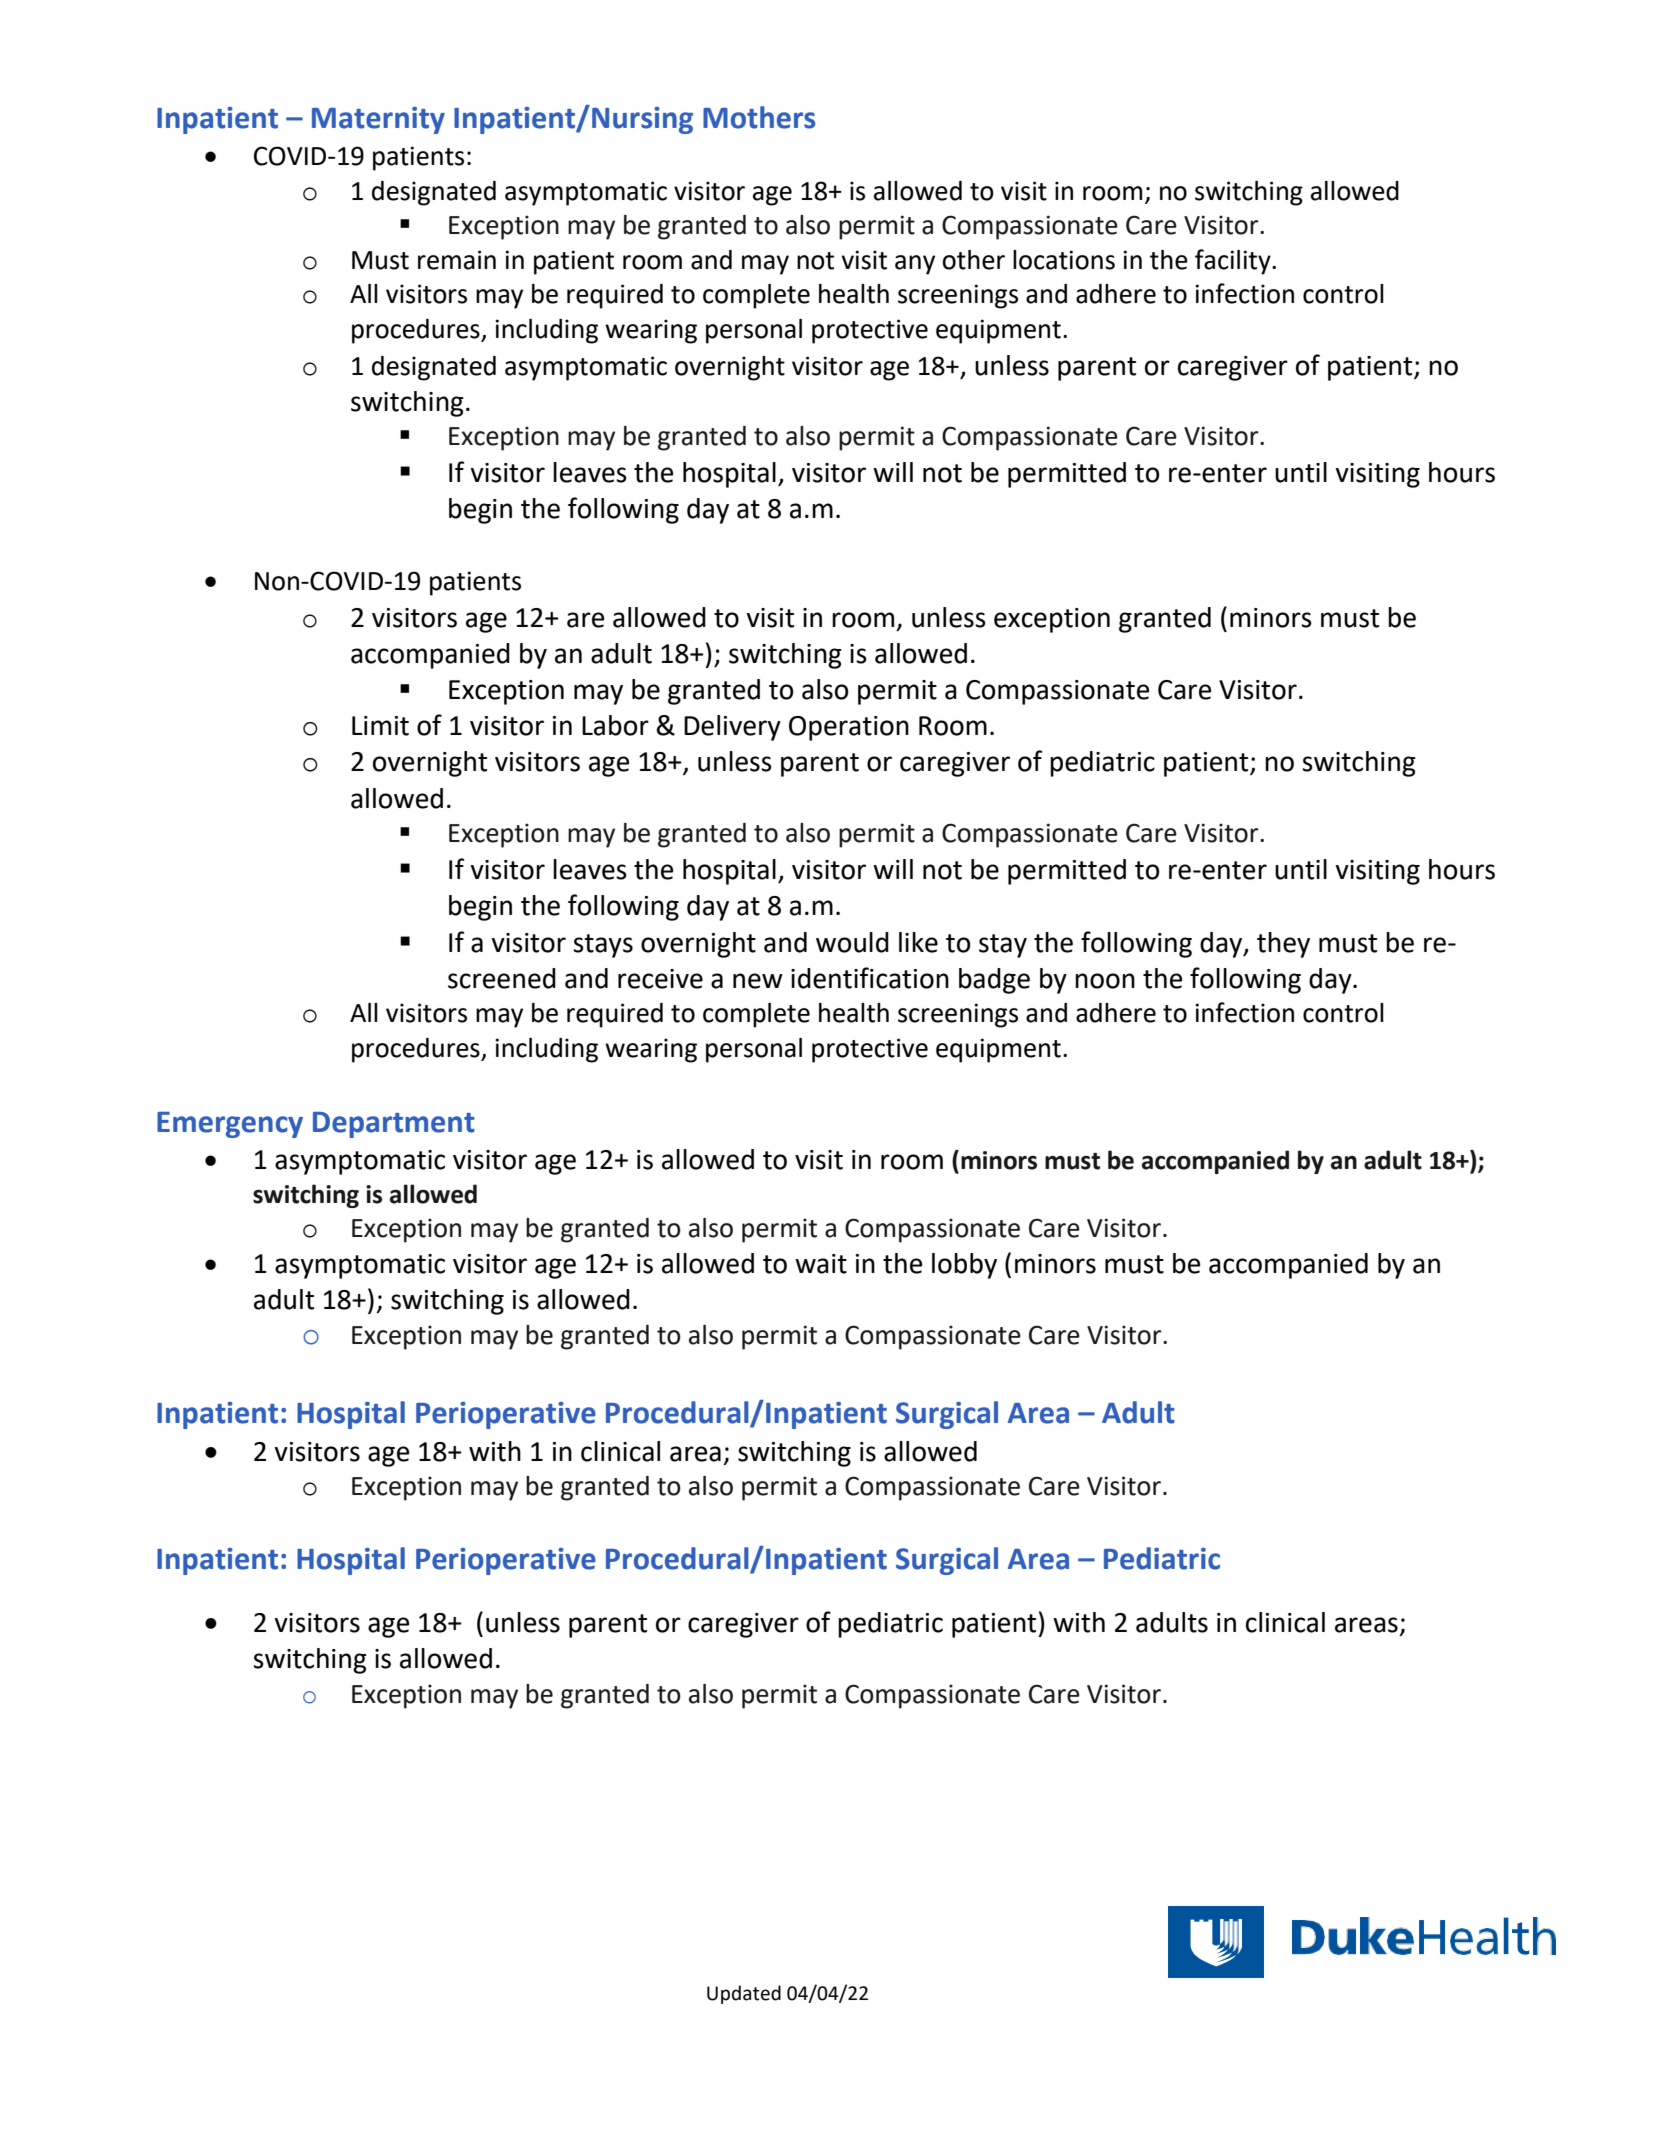 The width and height of the screenshot is (1653, 2139). I want to click on facility, so click(1234, 262).
